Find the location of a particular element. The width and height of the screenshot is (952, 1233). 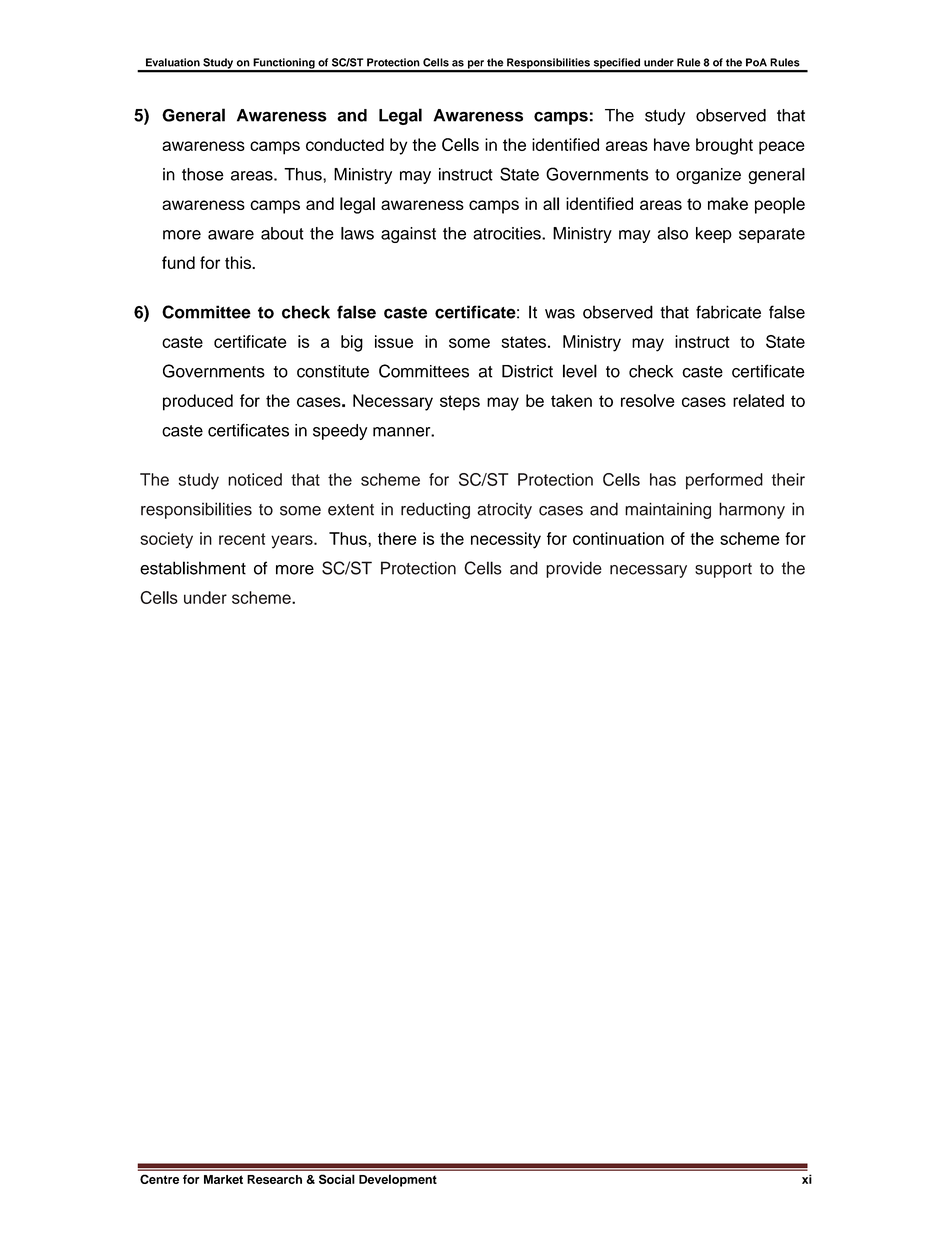

performed is located at coordinates (724, 481).
